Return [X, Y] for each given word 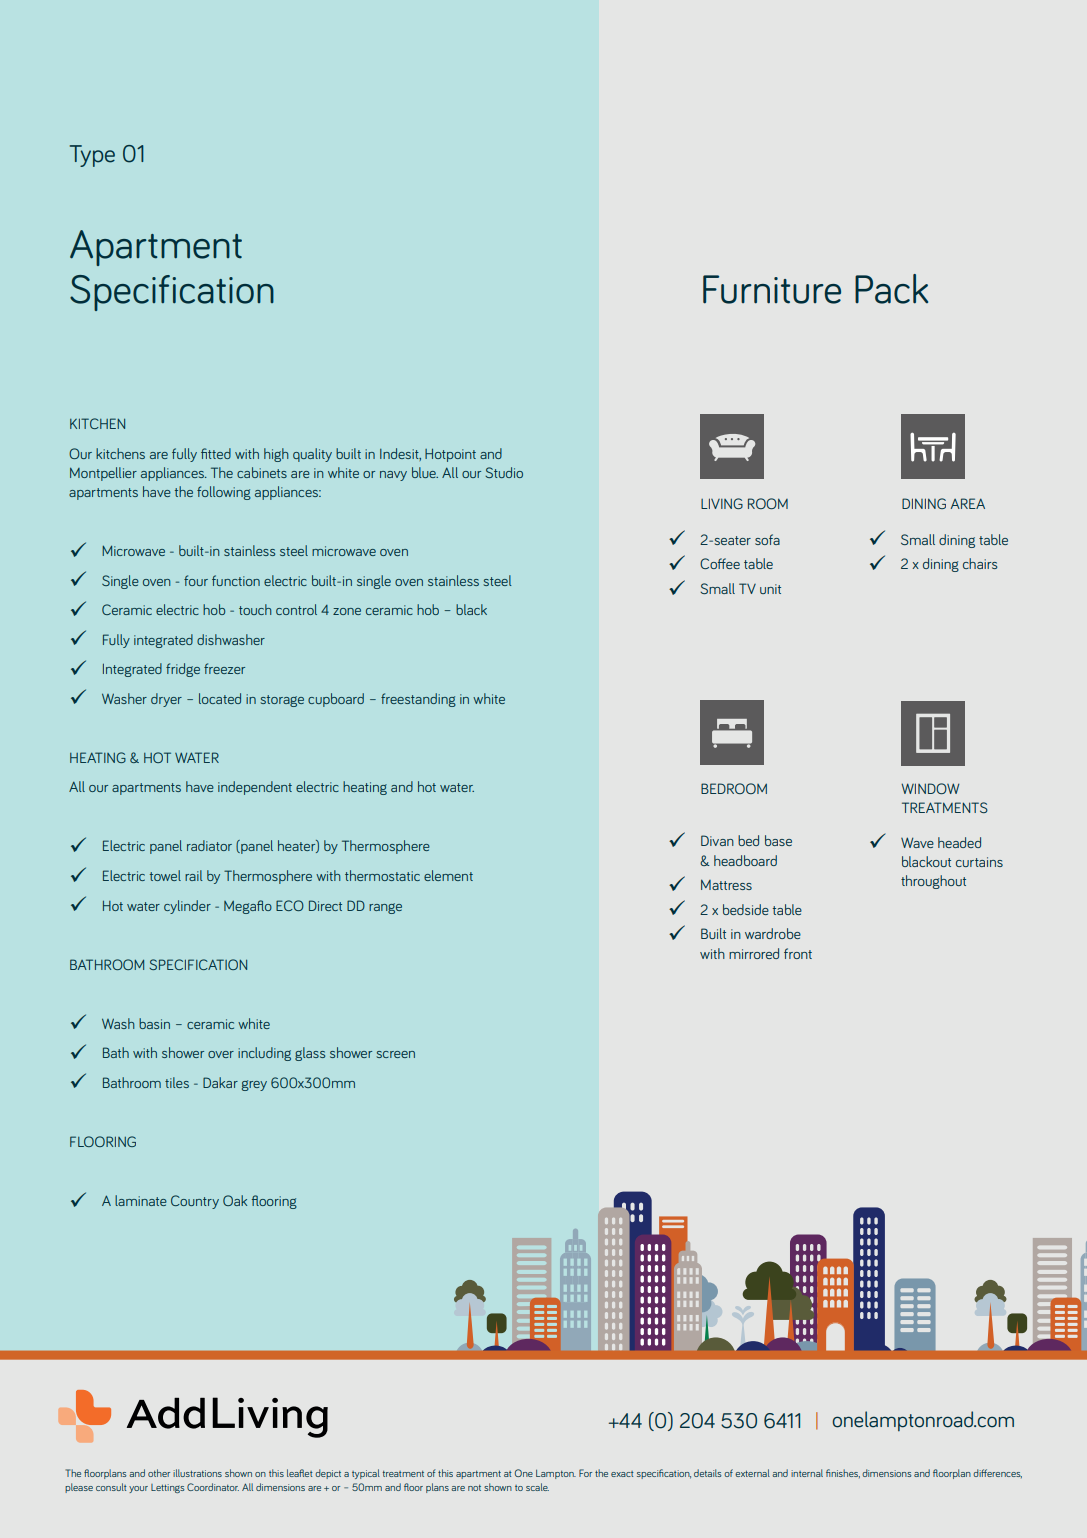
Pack [891, 289]
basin [154, 1023]
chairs [980, 563]
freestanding [418, 700]
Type [92, 156]
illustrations [197, 1473]
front [798, 953]
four [196, 580]
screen [395, 1054]
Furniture [772, 289]
